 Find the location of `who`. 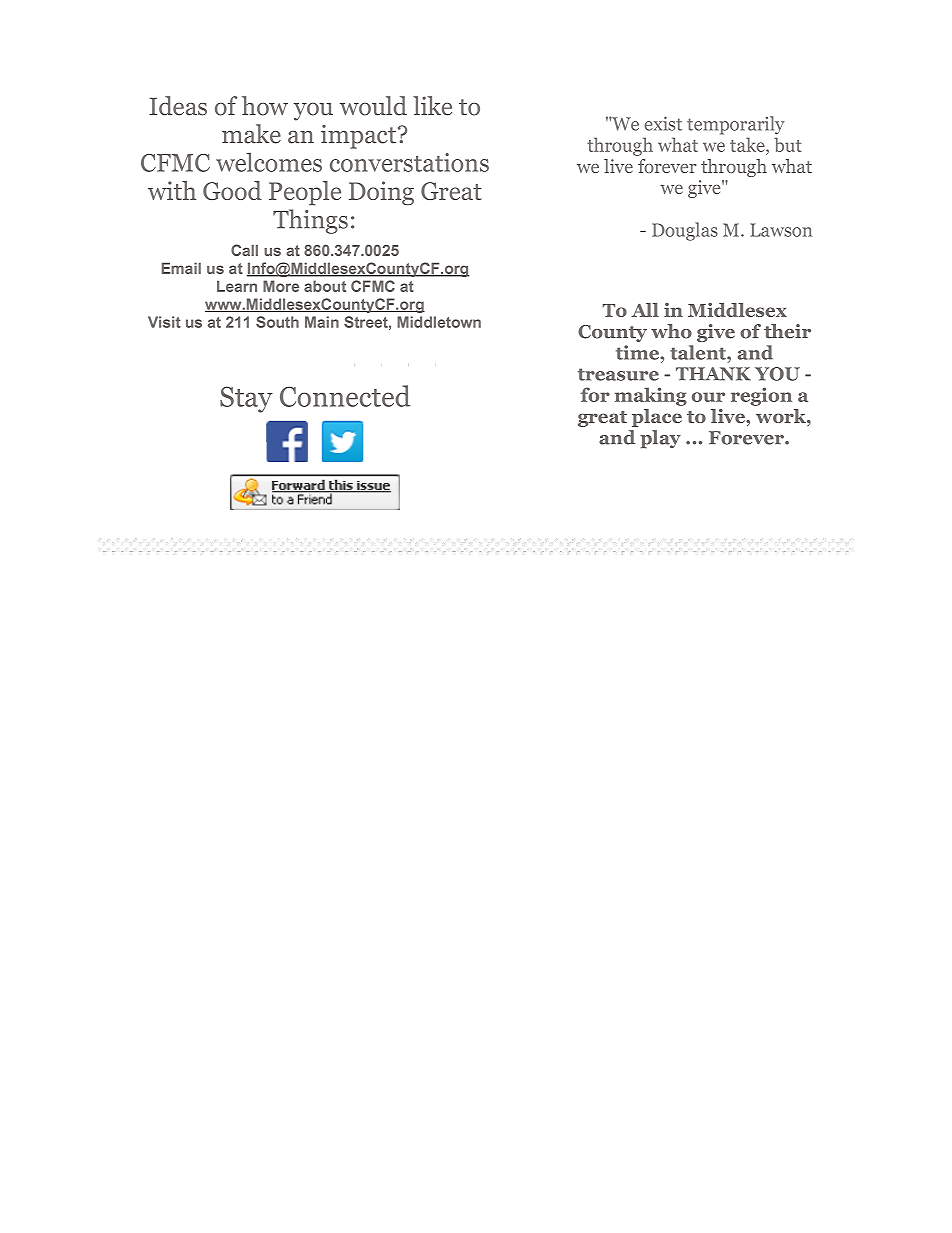

who is located at coordinates (671, 331).
